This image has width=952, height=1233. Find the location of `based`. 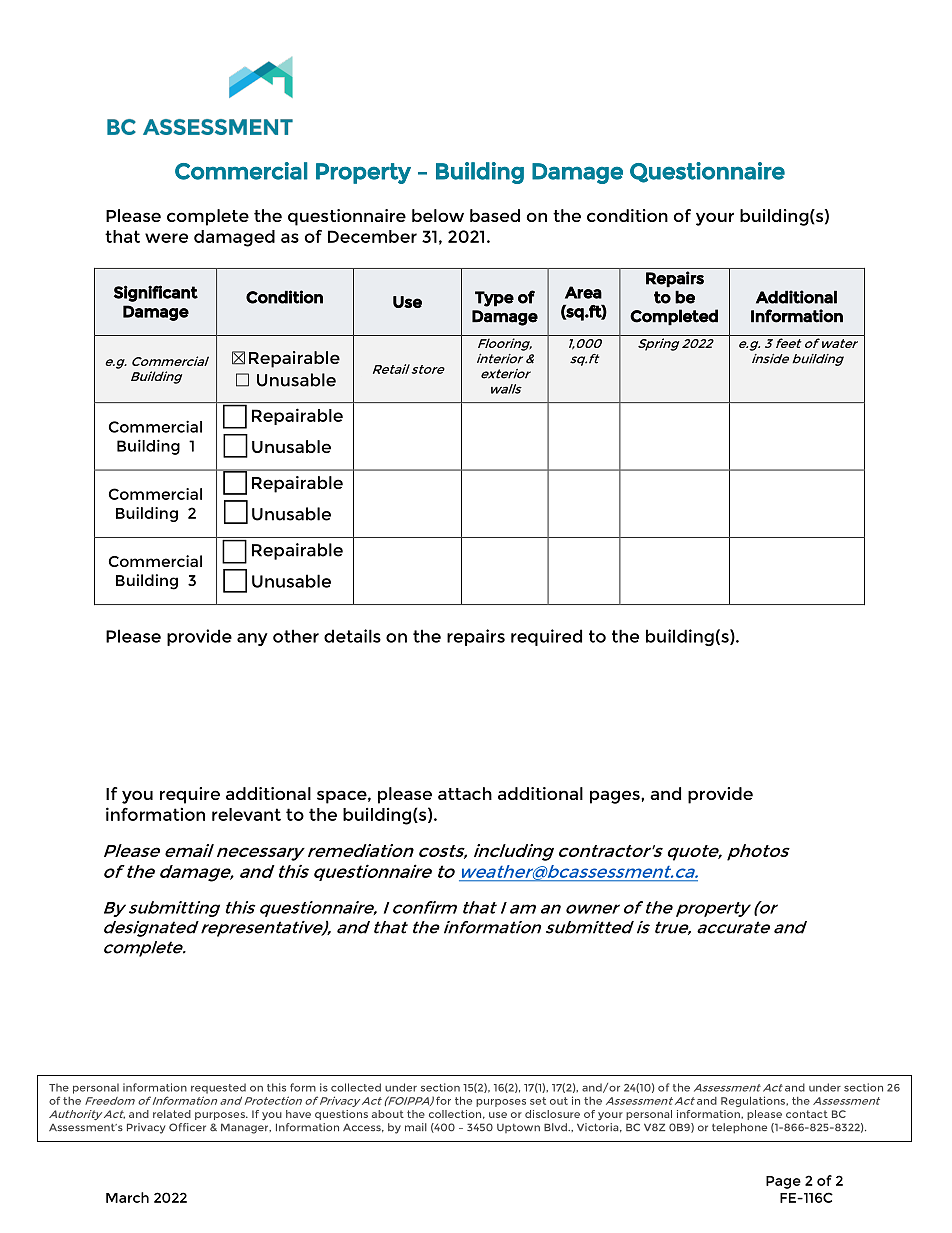

based is located at coordinates (495, 215).
